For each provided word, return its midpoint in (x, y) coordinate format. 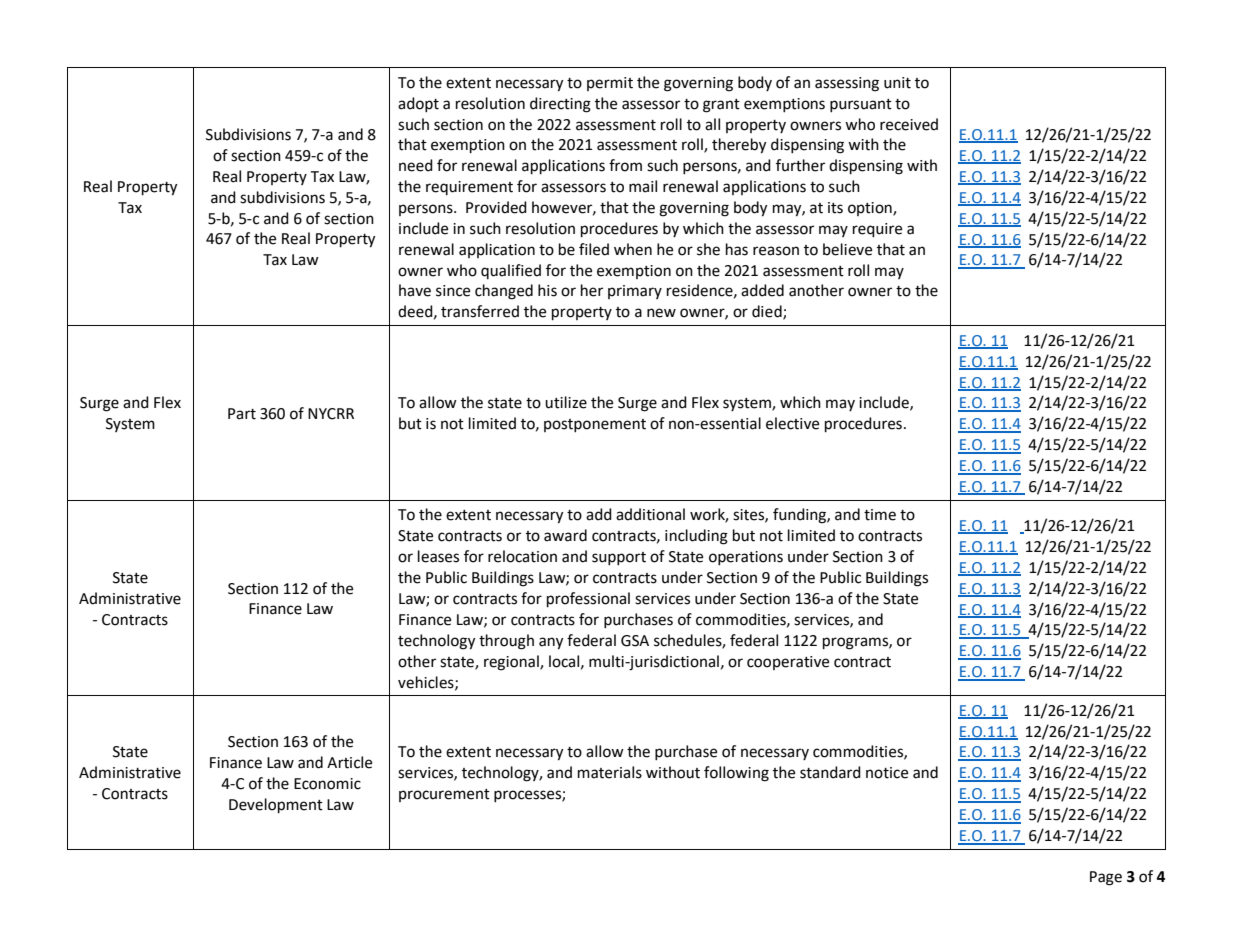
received (909, 124)
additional (650, 514)
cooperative (788, 663)
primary (635, 292)
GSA (635, 641)
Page (1106, 878)
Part (242, 414)
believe (847, 249)
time (880, 515)
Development (276, 806)
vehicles (427, 683)
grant (721, 106)
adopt (418, 104)
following (736, 774)
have (415, 290)
